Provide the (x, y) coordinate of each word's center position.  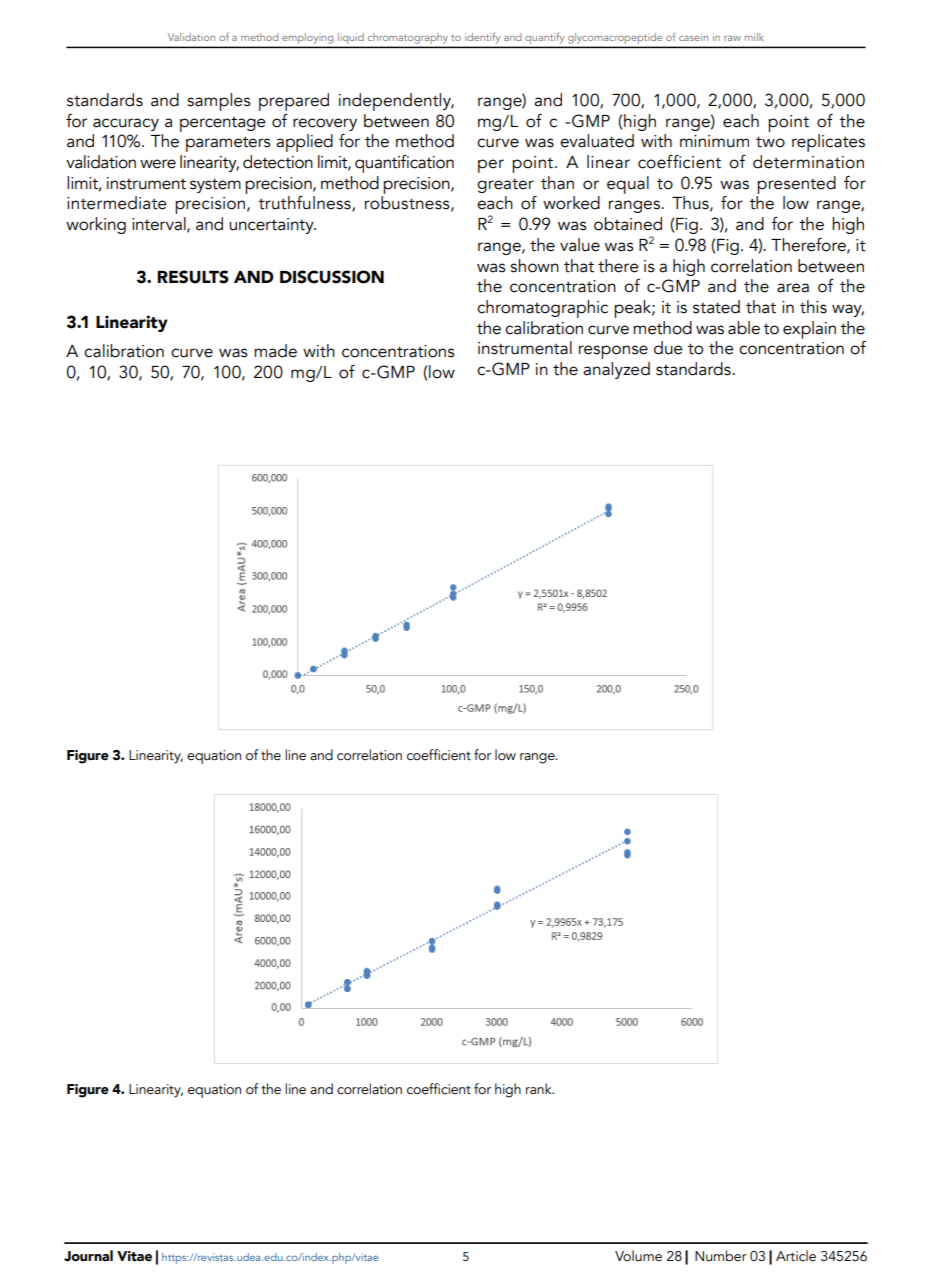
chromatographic (542, 309)
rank (540, 1089)
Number (721, 1256)
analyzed (616, 370)
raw (732, 38)
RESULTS (193, 277)
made (275, 351)
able (744, 328)
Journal (88, 1256)
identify (484, 39)
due (668, 348)
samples (219, 102)
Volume (638, 1256)
